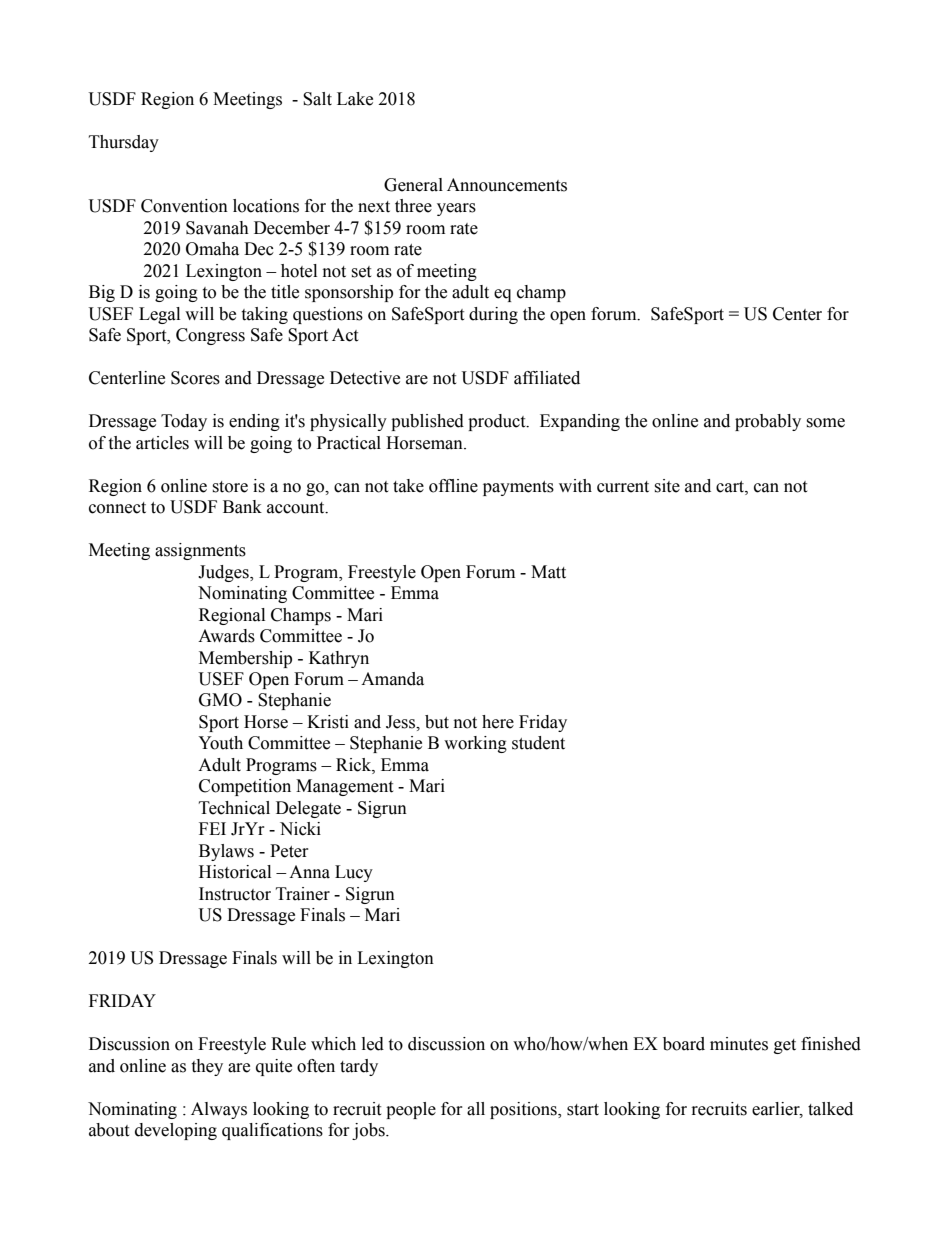  What do you see at coordinates (411, 1110) in the screenshot?
I see `people` at bounding box center [411, 1110].
